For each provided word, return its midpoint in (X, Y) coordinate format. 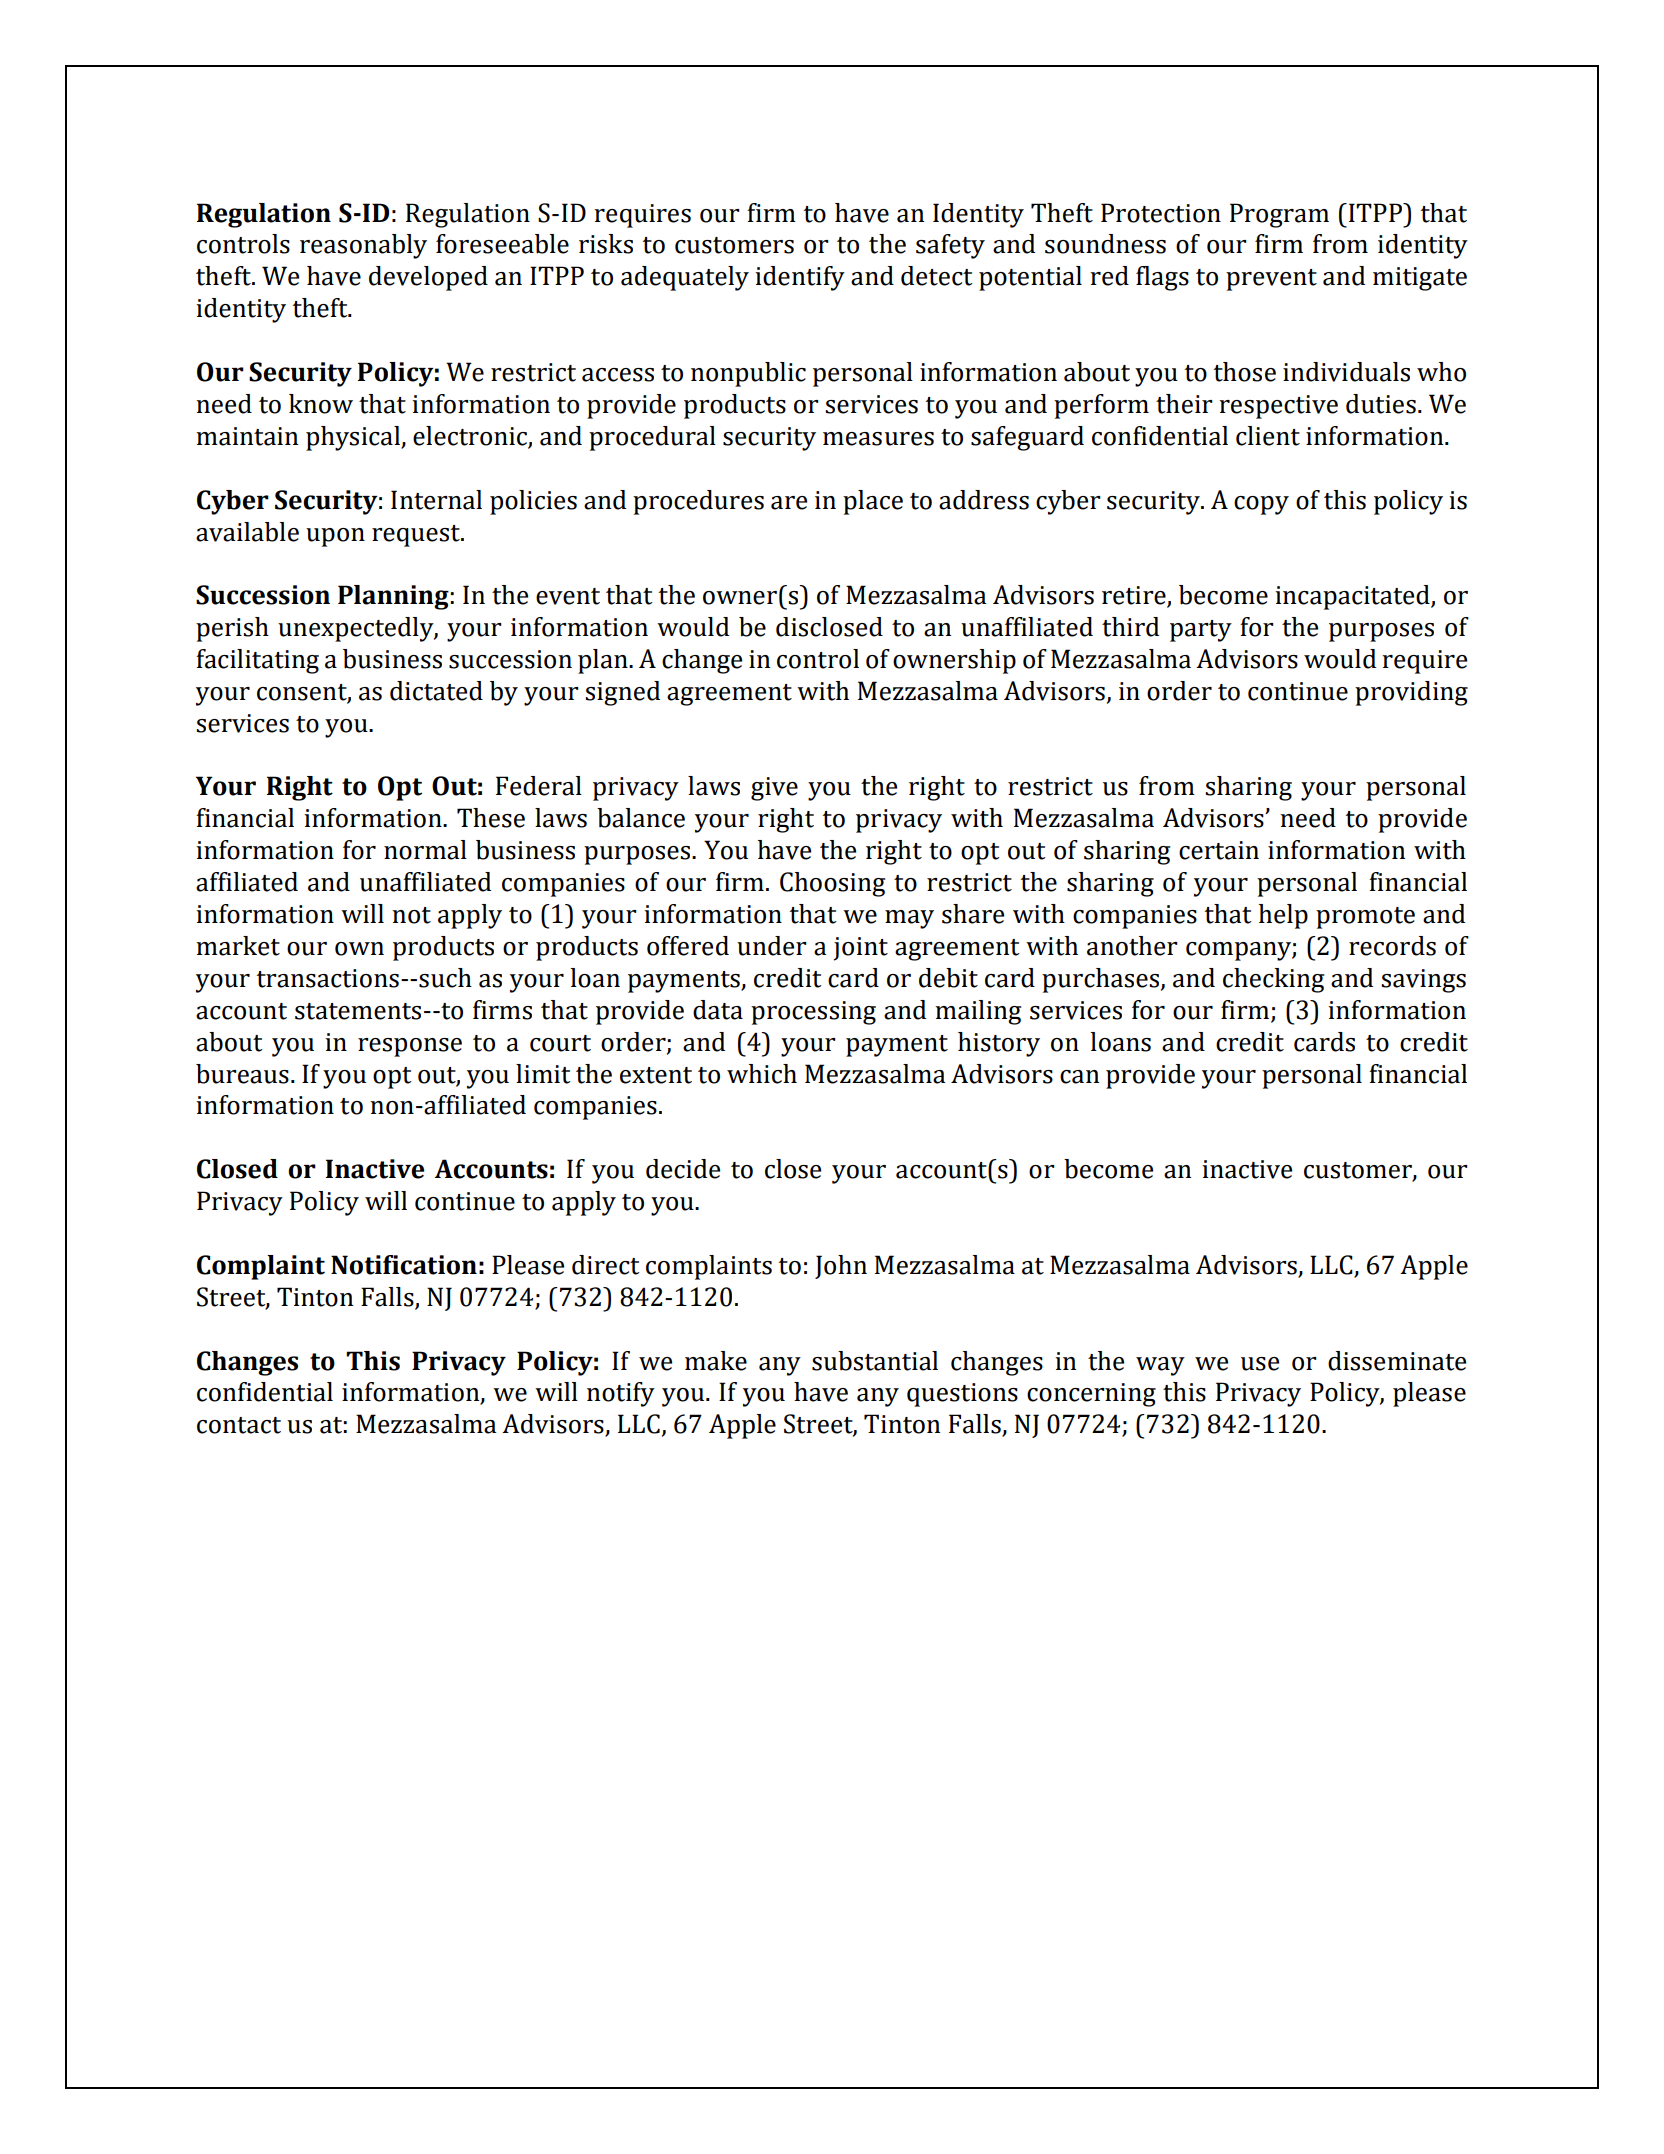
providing (1411, 693)
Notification (404, 1265)
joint (860, 949)
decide (683, 1169)
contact (239, 1425)
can (1079, 1077)
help (1283, 916)
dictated (436, 691)
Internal (436, 500)
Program (1279, 215)
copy (1261, 505)
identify (800, 278)
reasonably (363, 246)
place (873, 502)
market (238, 946)
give (774, 789)
